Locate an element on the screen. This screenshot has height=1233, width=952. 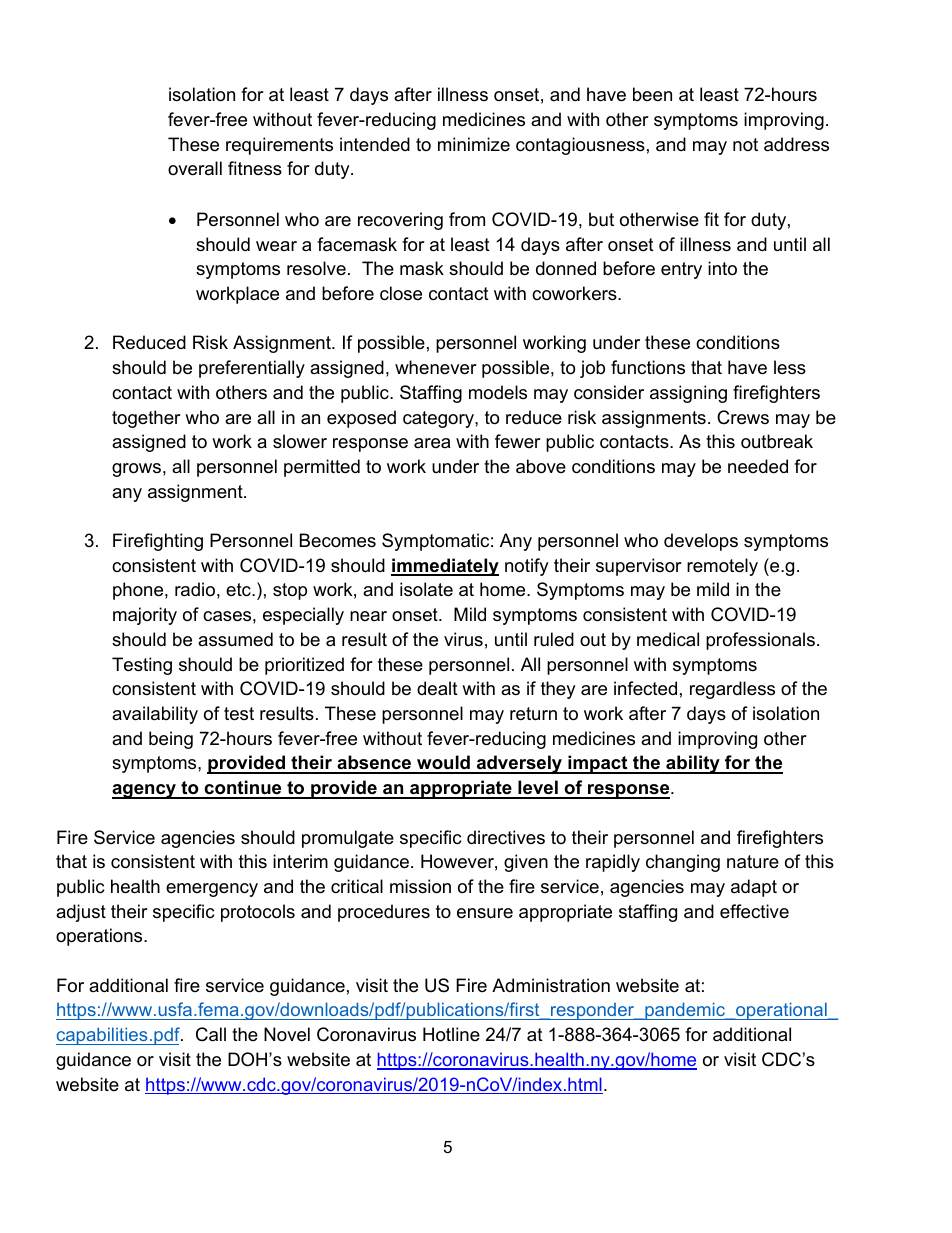
overall is located at coordinates (195, 168).
